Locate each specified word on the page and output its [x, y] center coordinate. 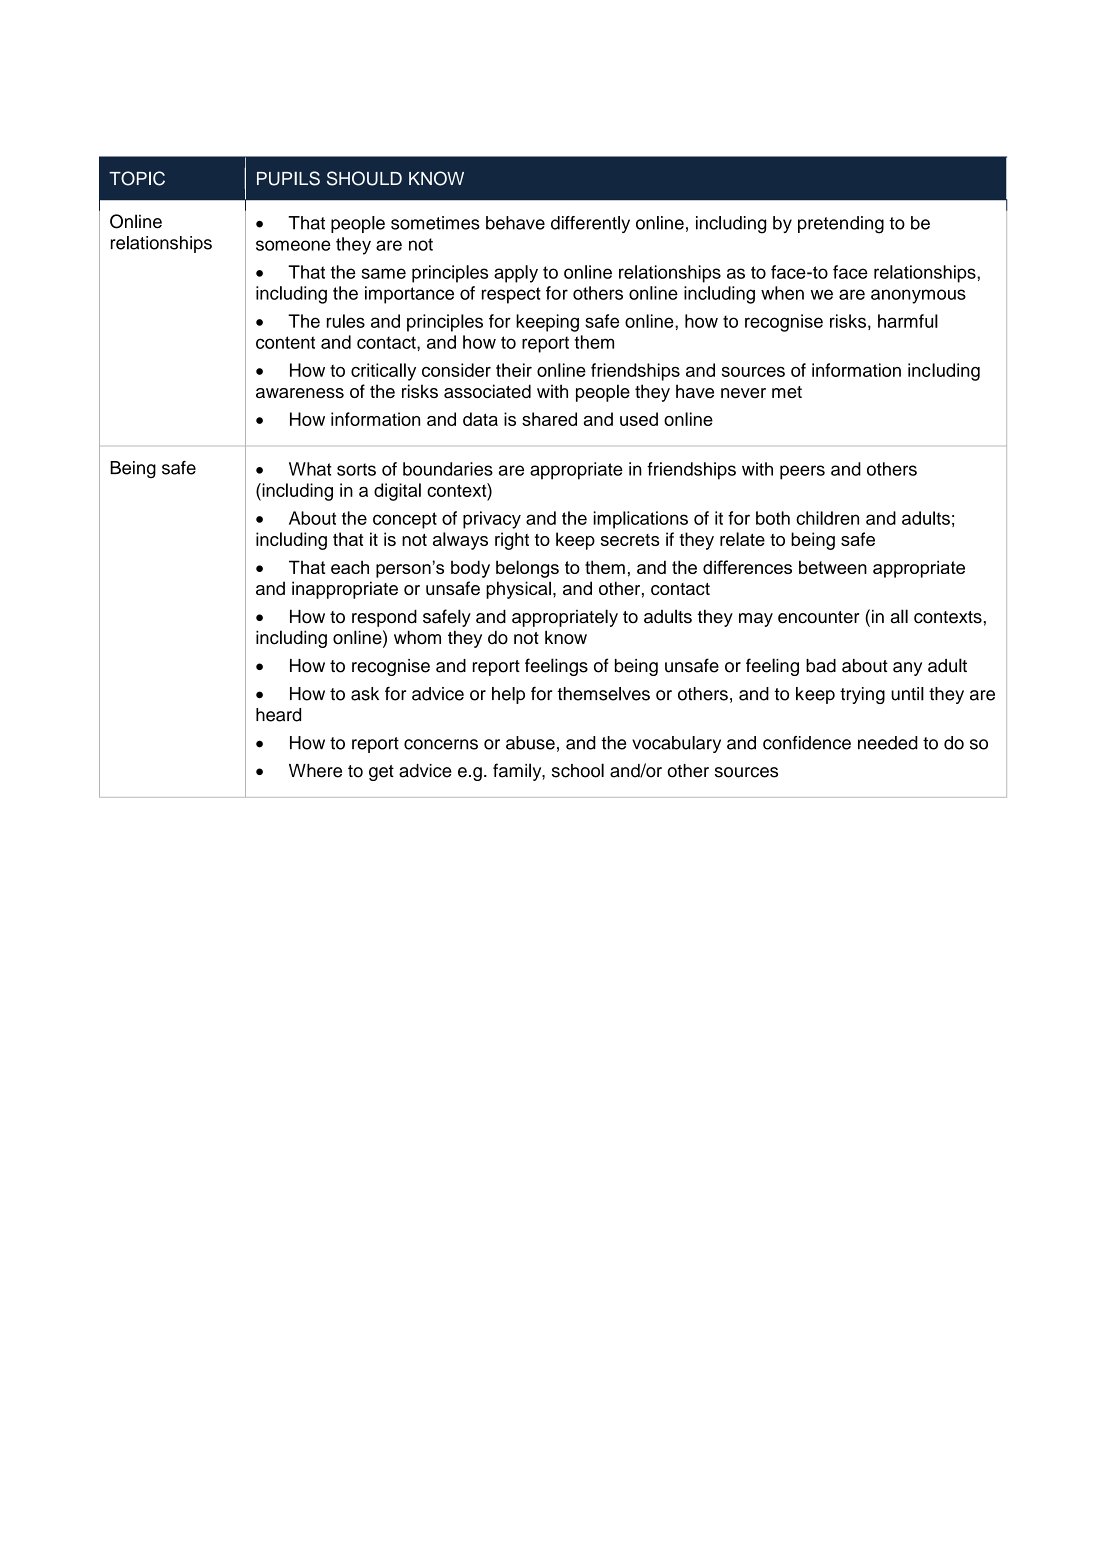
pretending [841, 225]
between [833, 567]
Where [315, 771]
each [350, 567]
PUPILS [288, 178]
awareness [300, 393]
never [743, 393]
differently [590, 224]
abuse [530, 743]
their [514, 370]
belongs [527, 569]
